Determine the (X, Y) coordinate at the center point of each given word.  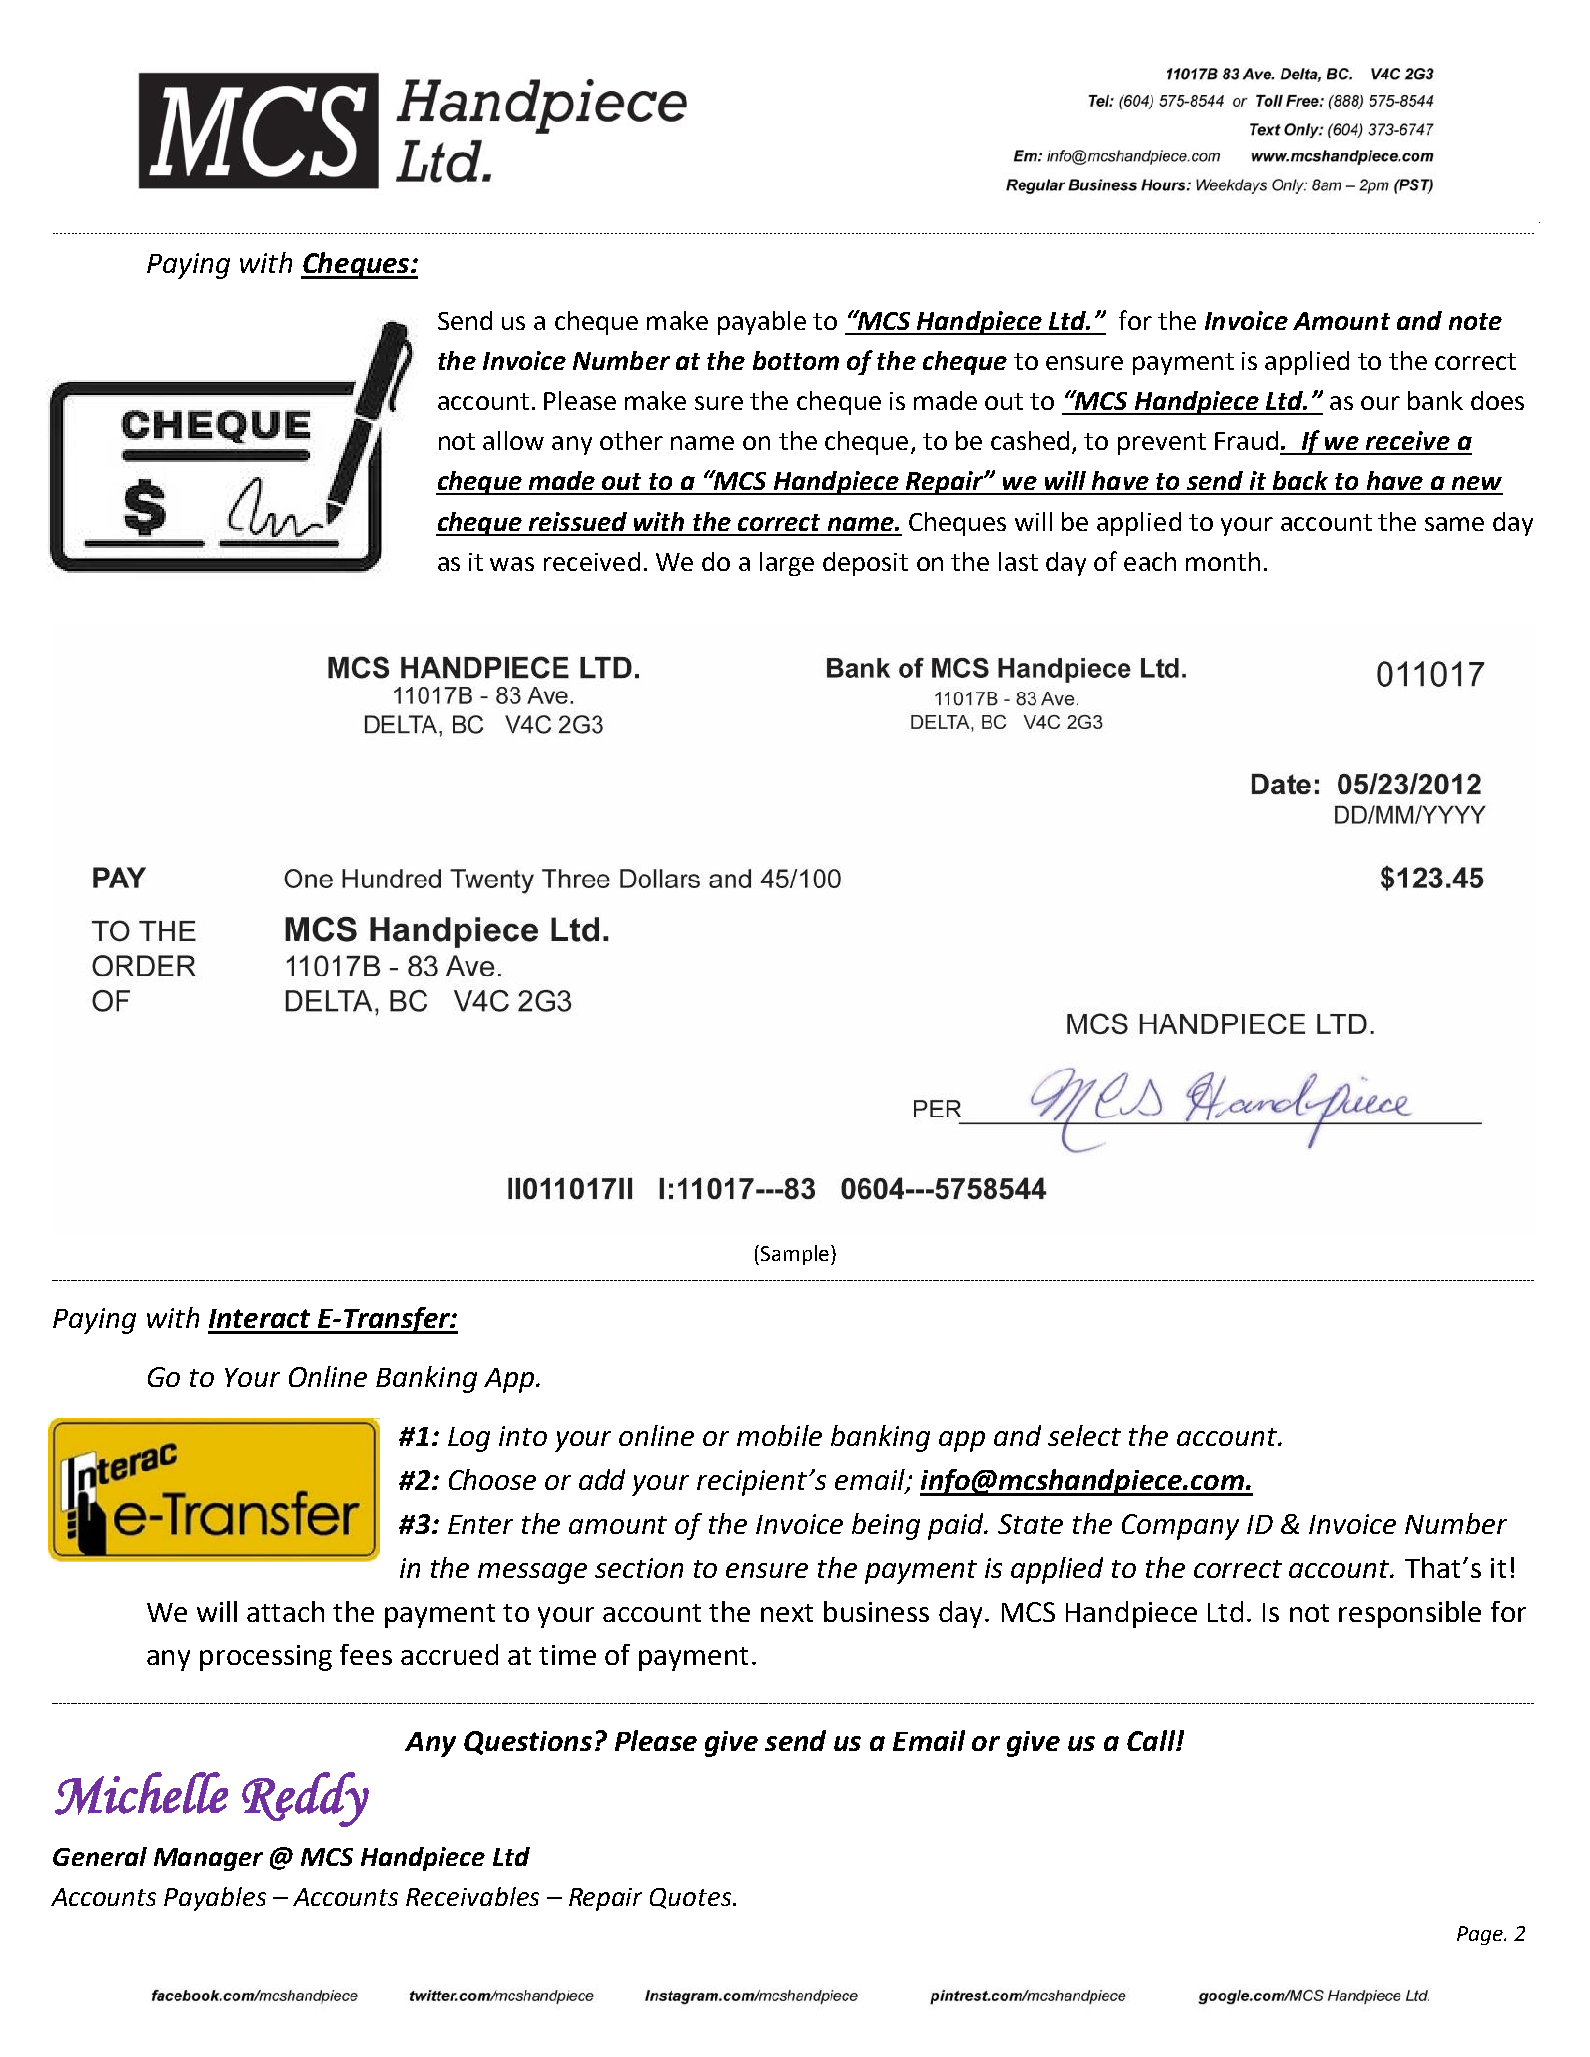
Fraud (1246, 440)
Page (1481, 1935)
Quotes (692, 1898)
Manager (208, 1859)
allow (513, 440)
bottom (796, 360)
